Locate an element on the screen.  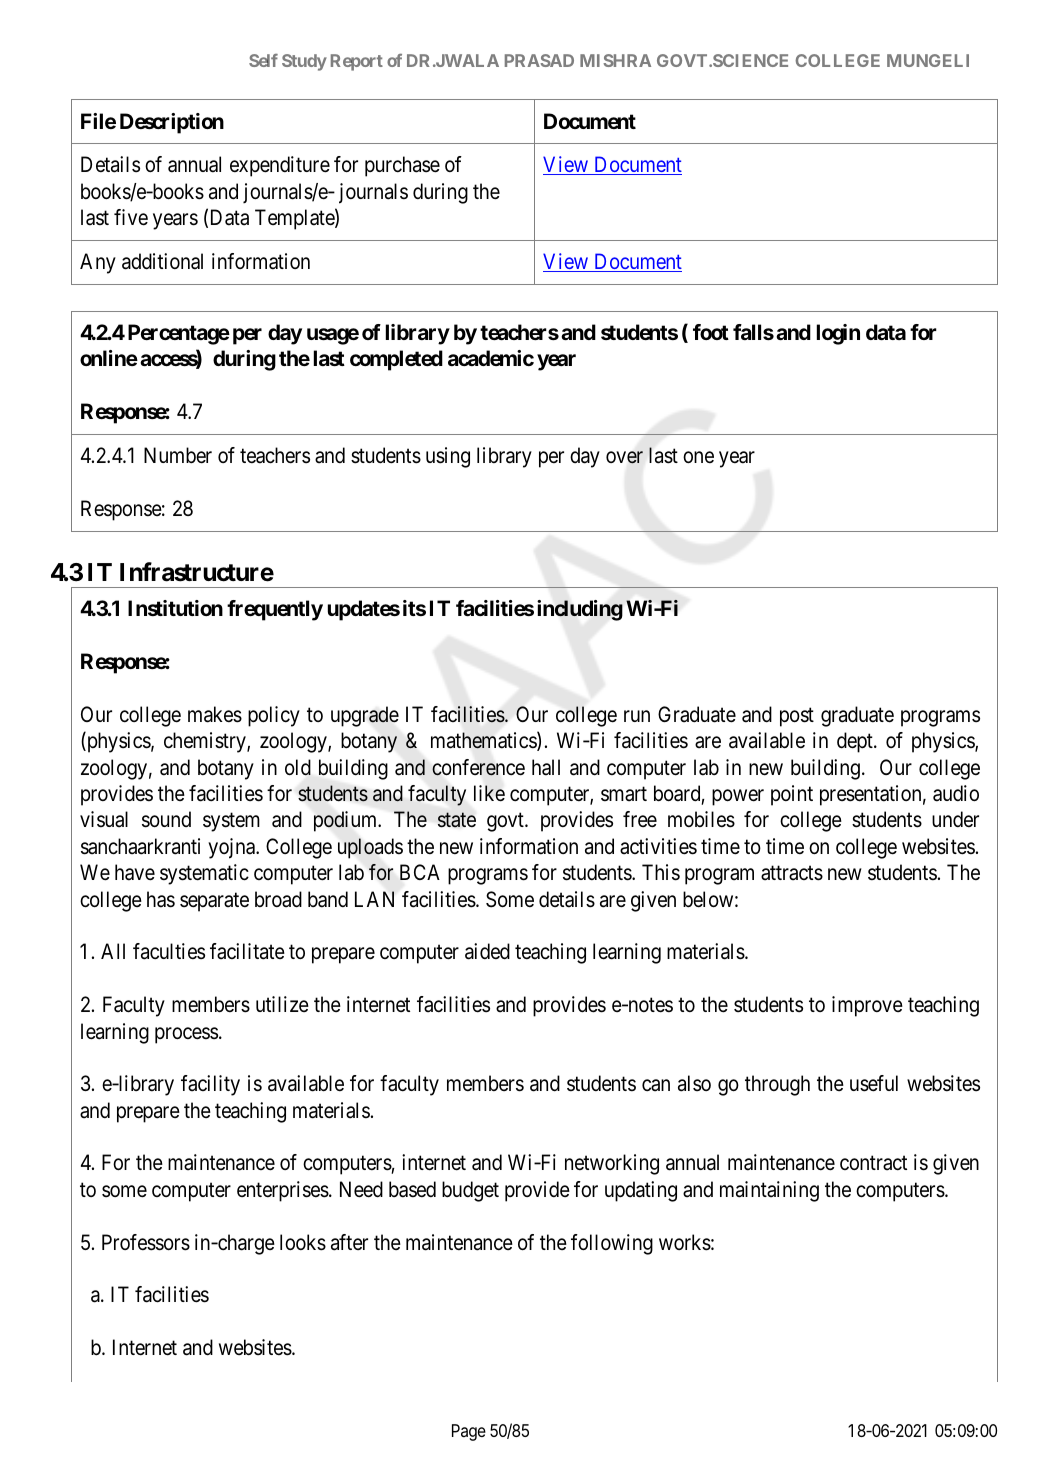
hall is located at coordinates (546, 767).
